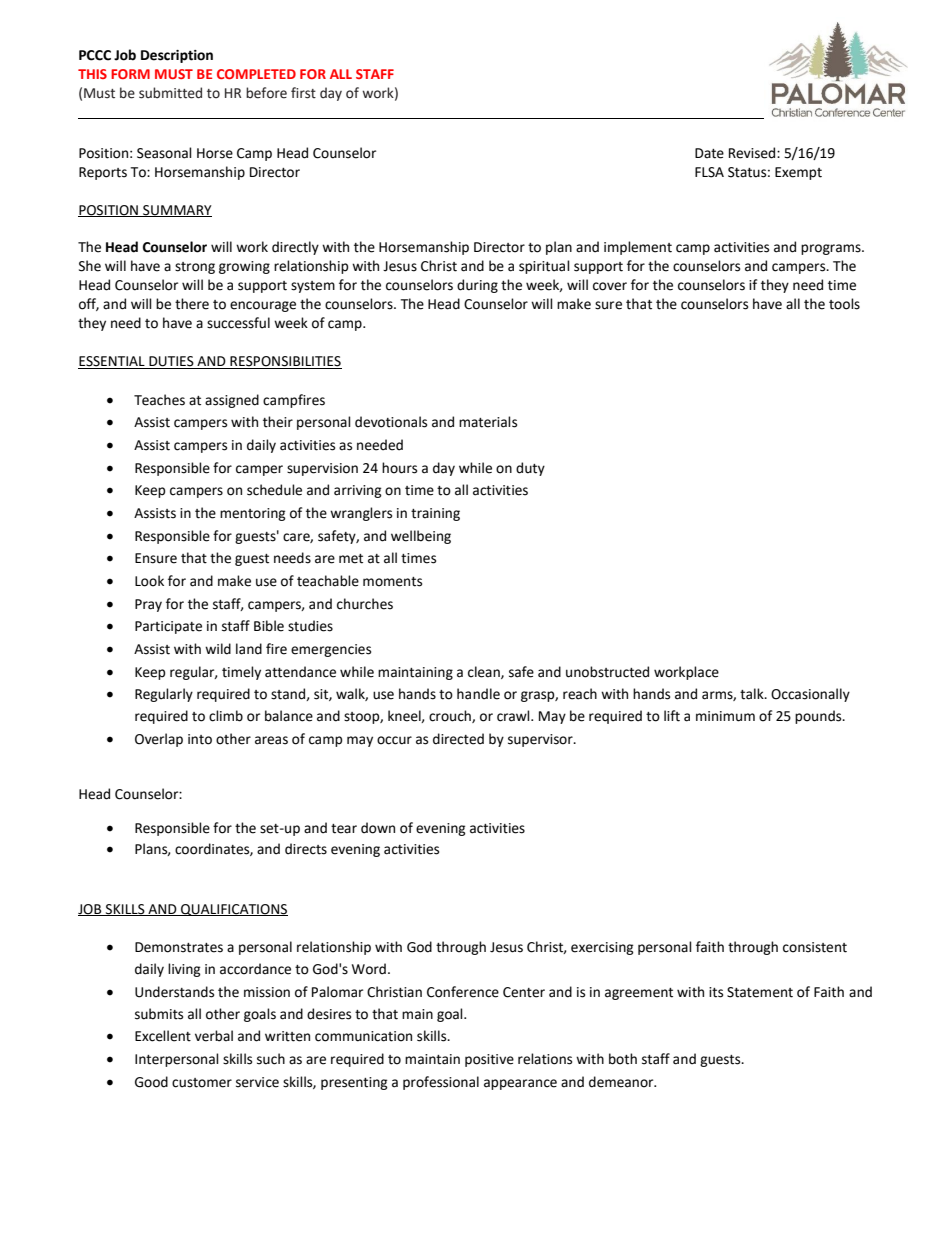 The height and width of the screenshot is (1233, 952). What do you see at coordinates (753, 153) in the screenshot?
I see `Revised` at bounding box center [753, 153].
